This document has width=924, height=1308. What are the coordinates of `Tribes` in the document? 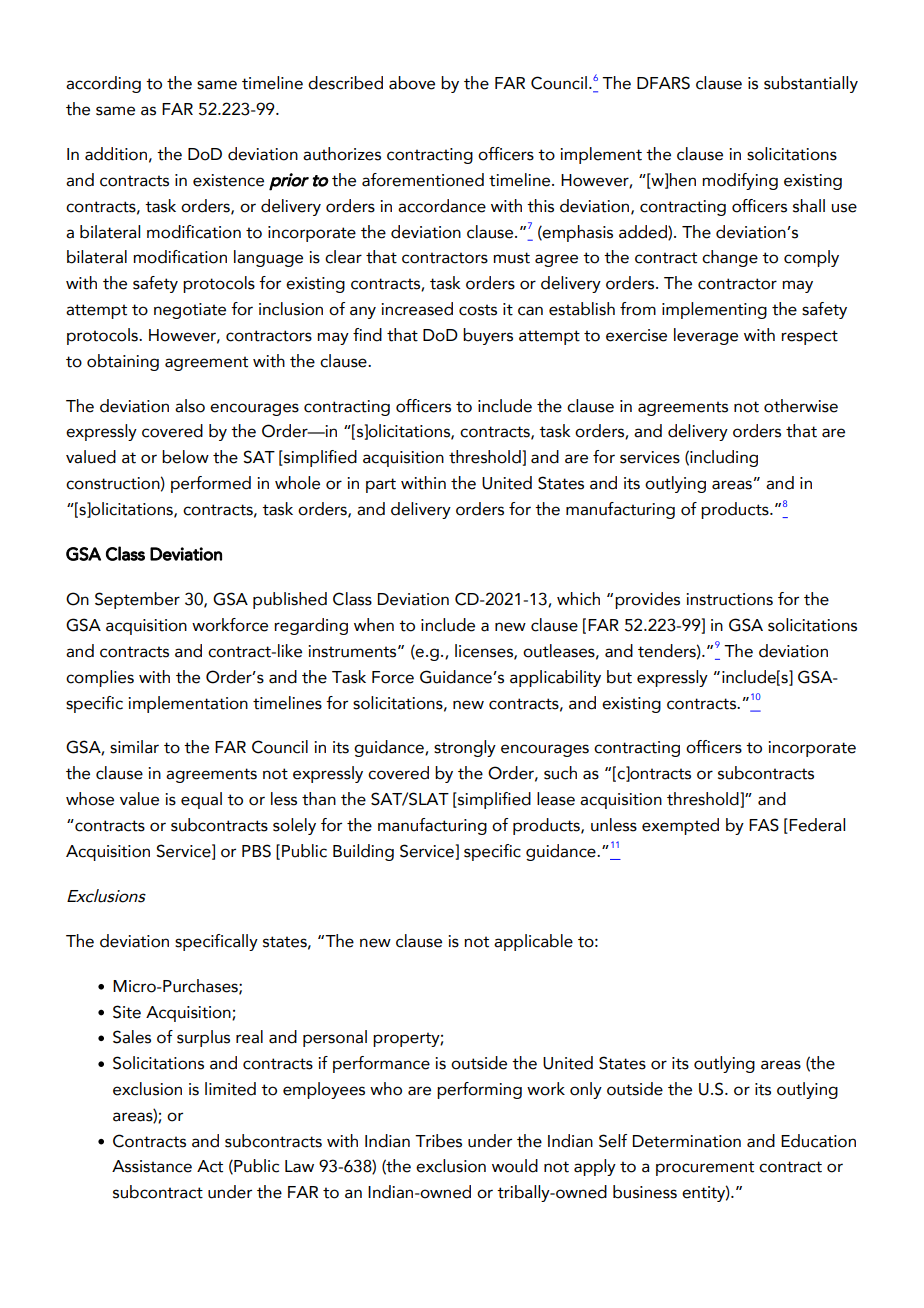 It's located at (438, 1141).
